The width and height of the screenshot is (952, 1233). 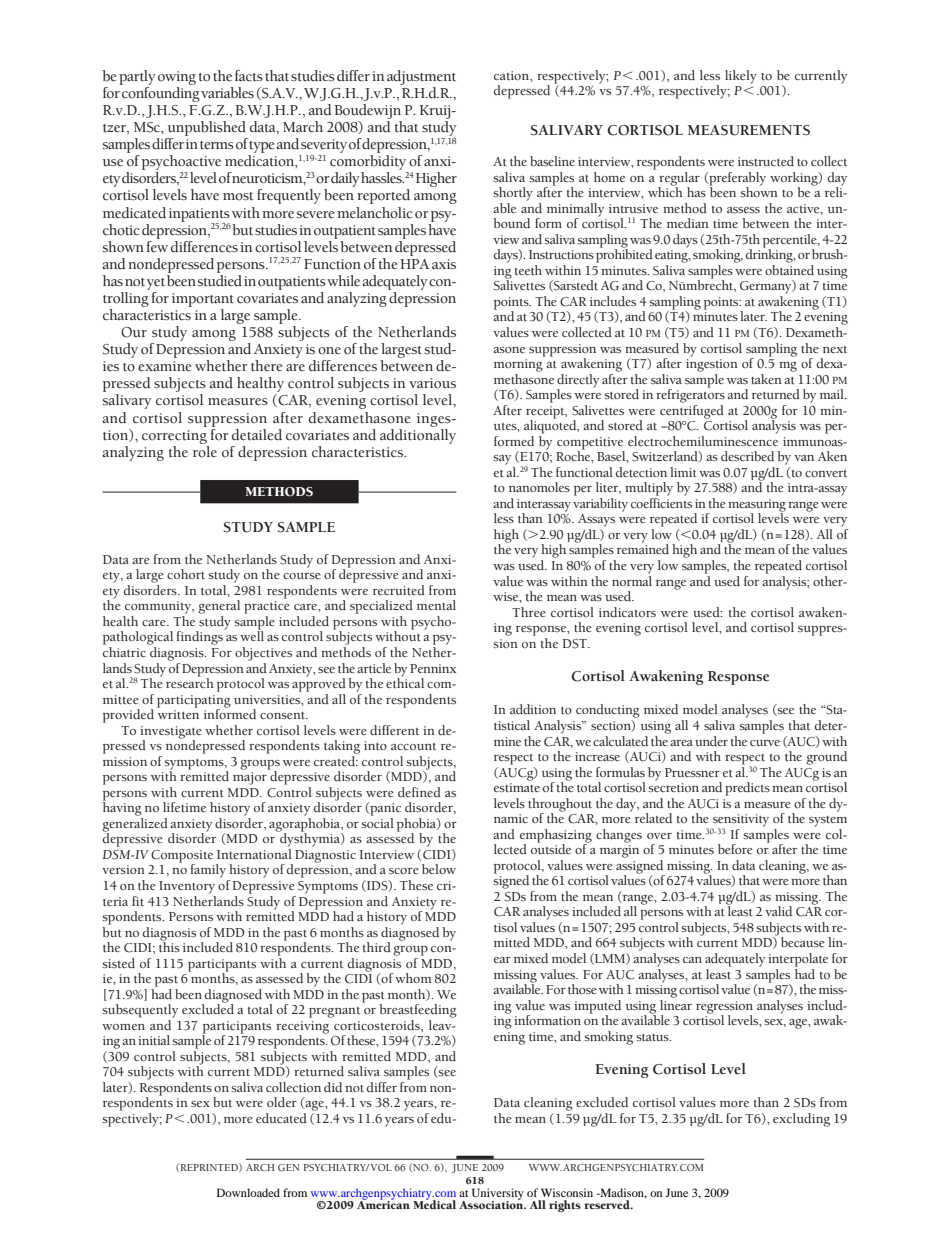 I want to click on mental, so click(x=436, y=605).
